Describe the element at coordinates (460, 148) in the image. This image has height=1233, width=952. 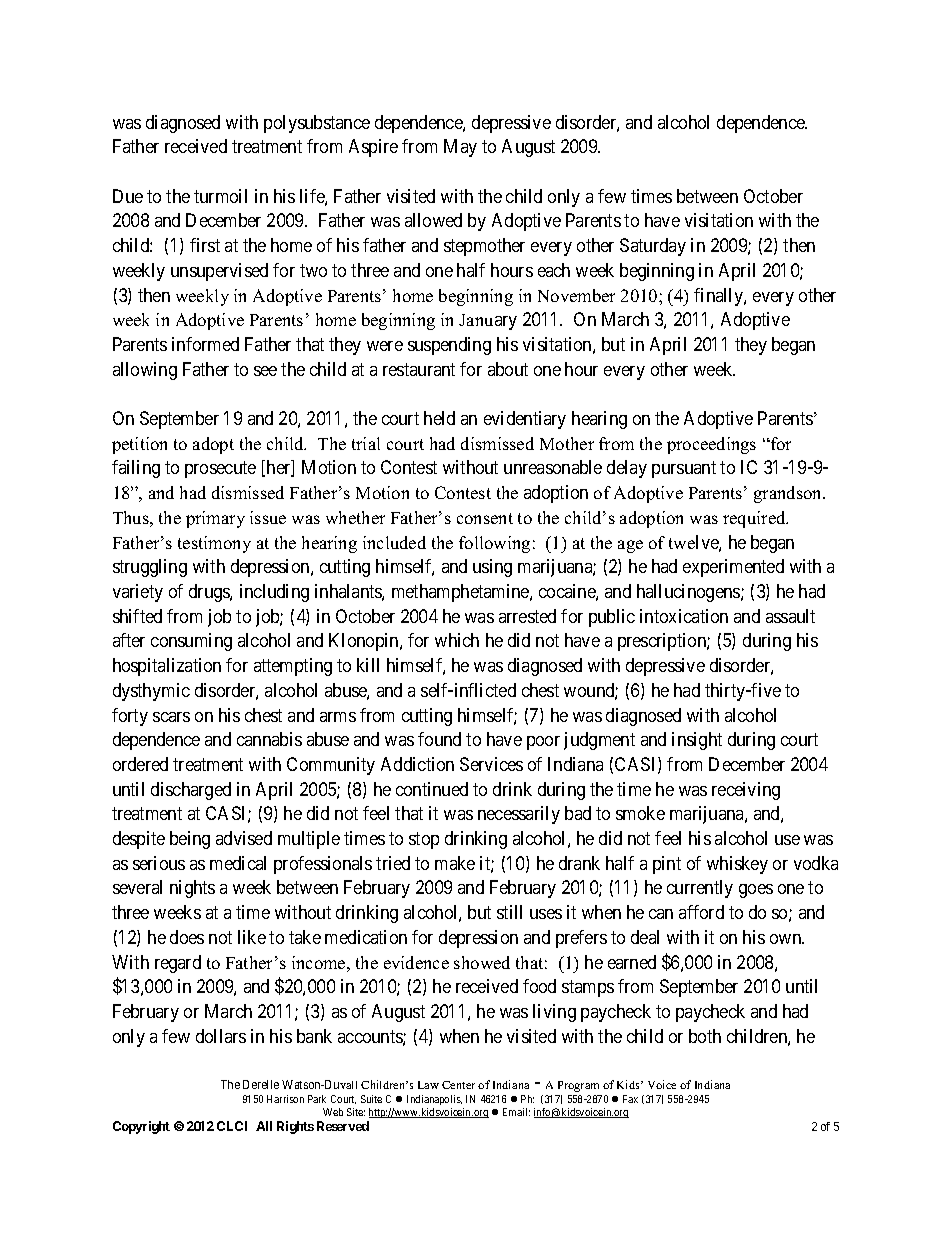
I see `May` at that location.
